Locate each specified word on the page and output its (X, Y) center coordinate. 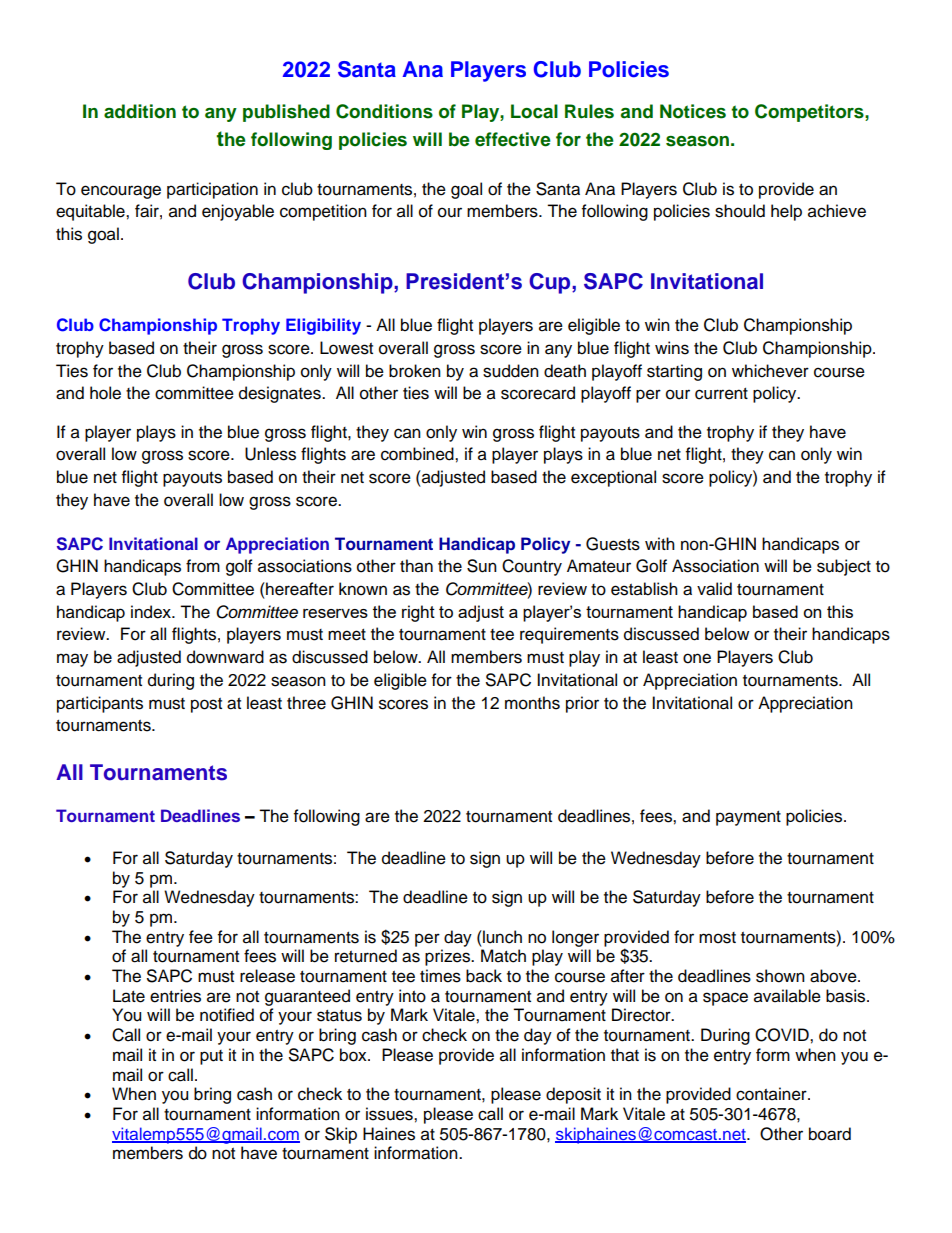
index (152, 612)
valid (714, 589)
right (418, 613)
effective (513, 139)
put (211, 1057)
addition (140, 111)
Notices (693, 111)
